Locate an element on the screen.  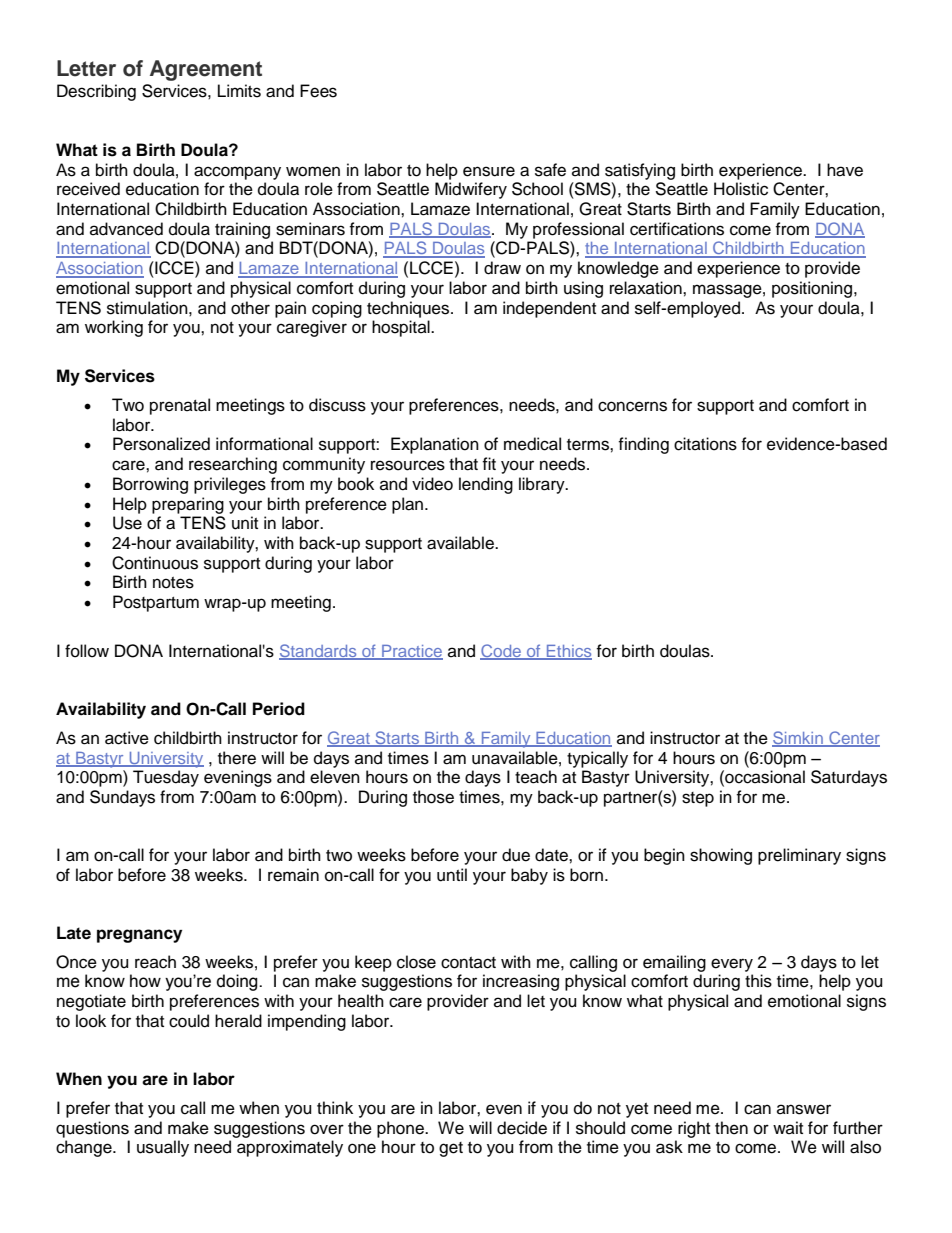
usually is located at coordinates (163, 1148).
